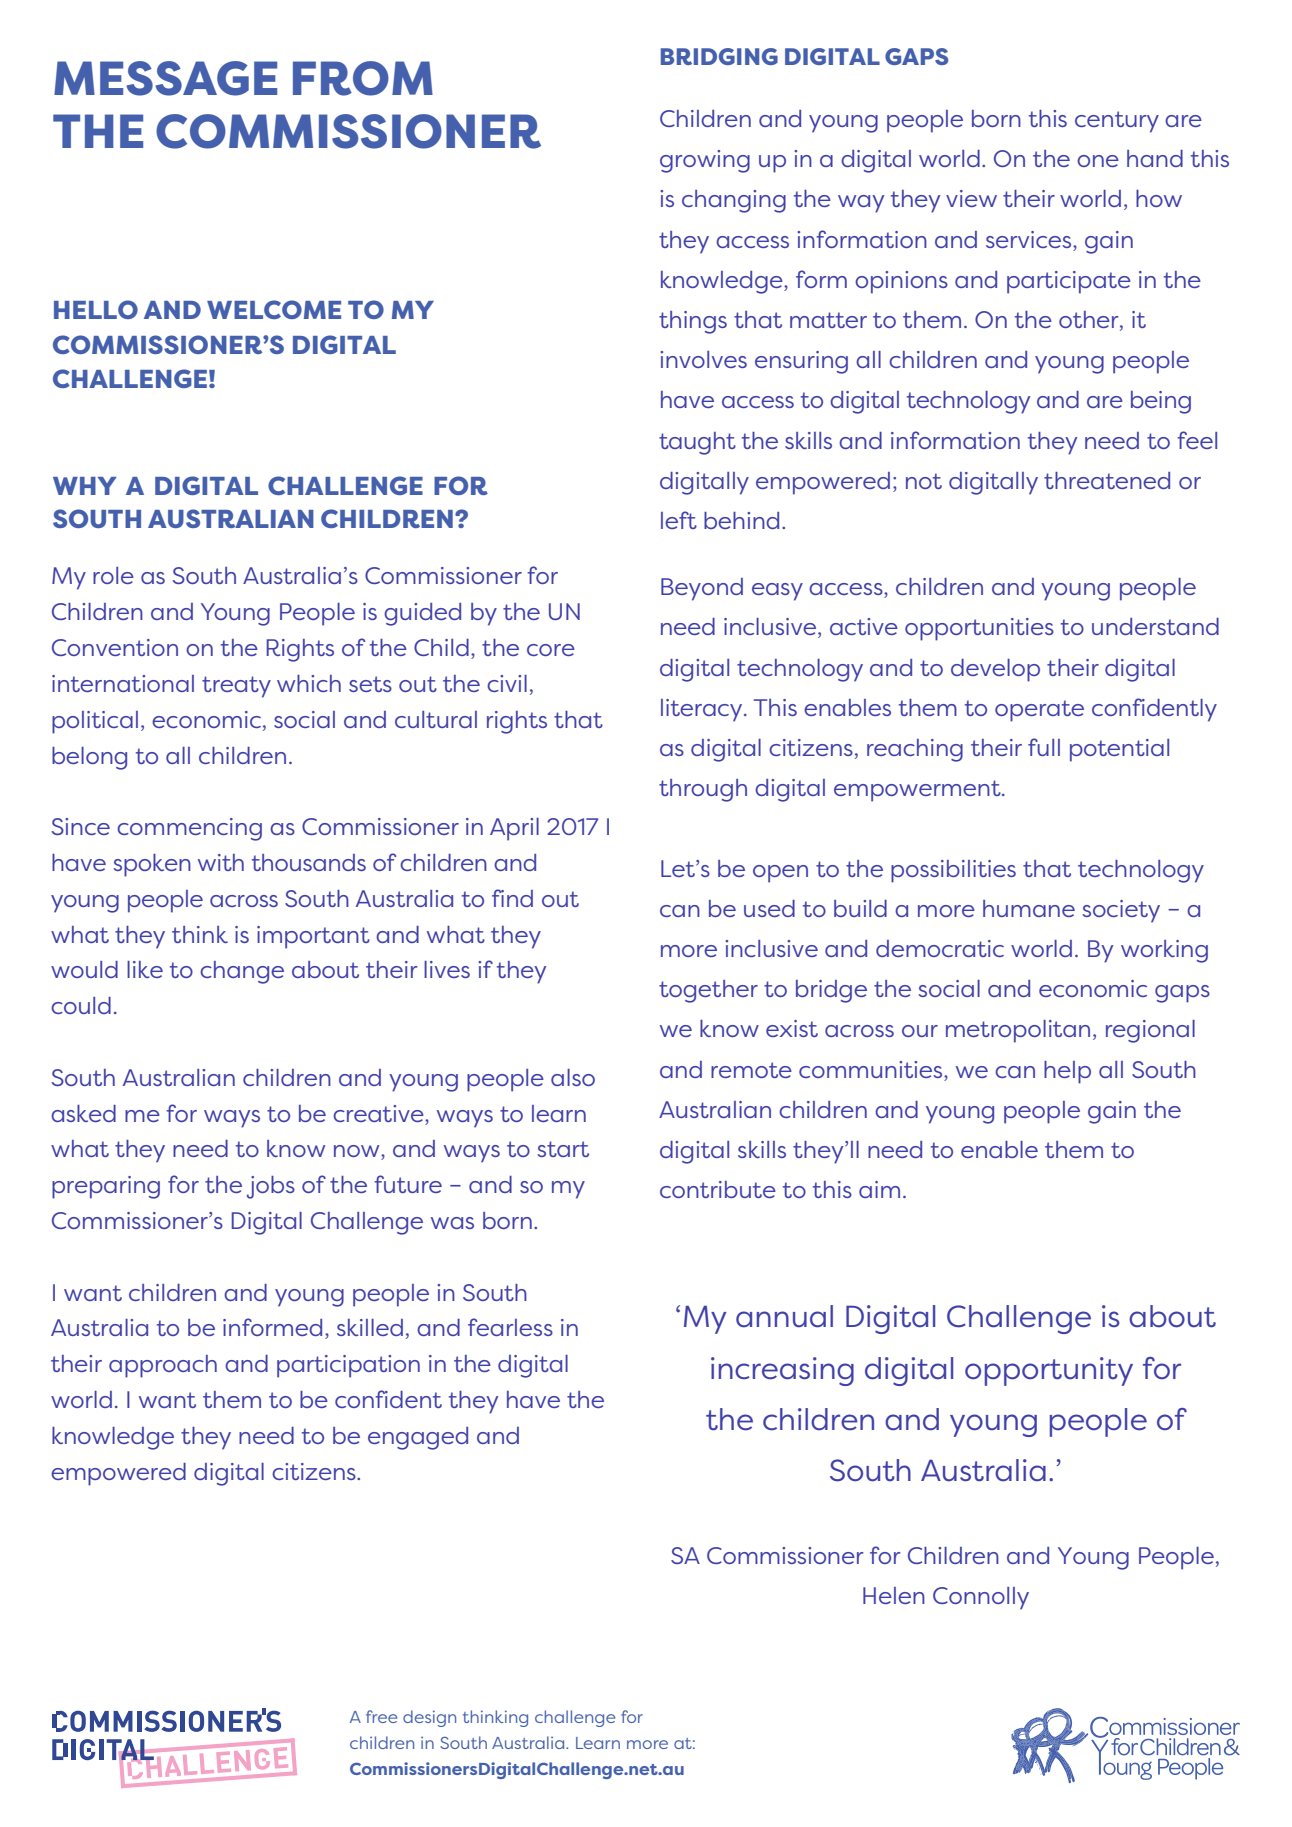 Image resolution: width=1292 pixels, height=1827 pixels. What do you see at coordinates (702, 589) in the page?
I see `Beyond` at bounding box center [702, 589].
